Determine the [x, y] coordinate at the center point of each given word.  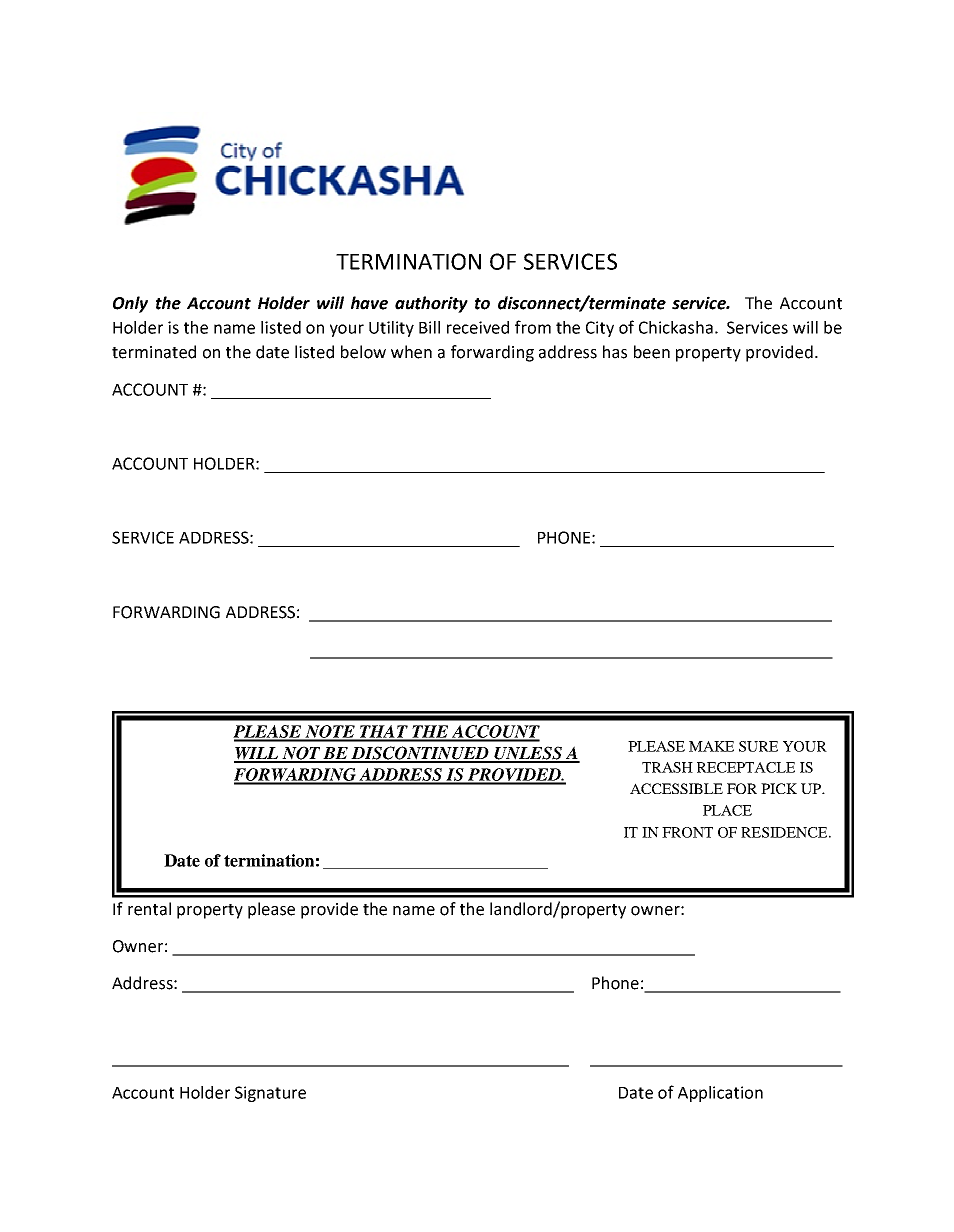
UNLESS [529, 754]
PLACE [727, 810]
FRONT [687, 832]
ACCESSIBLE [676, 788]
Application [720, 1094]
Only [130, 304]
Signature [270, 1094]
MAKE [711, 746]
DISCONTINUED [420, 754]
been [652, 352]
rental [149, 909]
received [478, 327]
